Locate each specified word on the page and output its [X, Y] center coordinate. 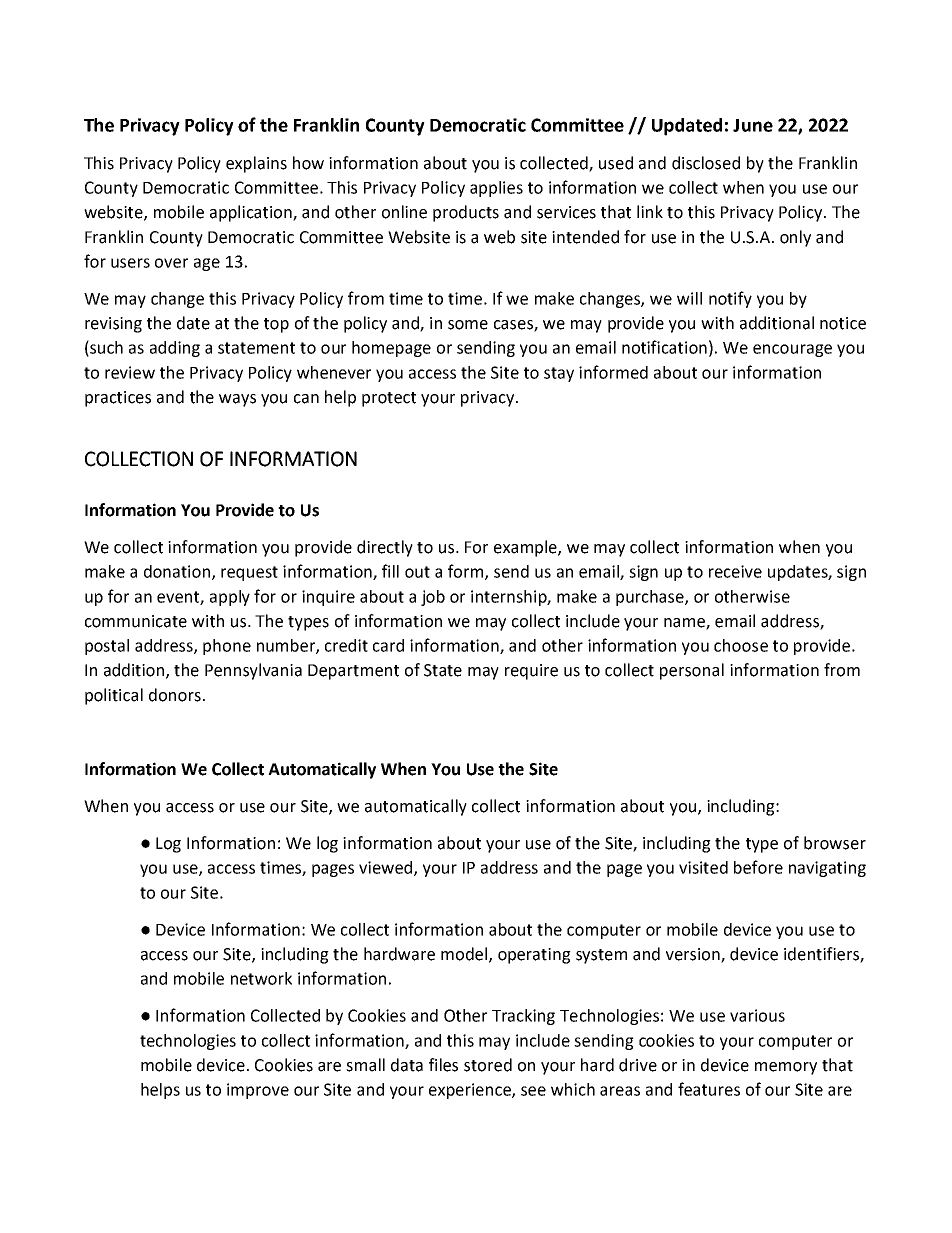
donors [175, 695]
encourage [792, 350]
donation [178, 572]
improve [258, 1091]
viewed [387, 868]
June [753, 125]
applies [496, 189]
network [261, 978]
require [531, 672]
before [758, 867]
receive [735, 571]
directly [385, 548]
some [468, 325]
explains [256, 164]
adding [175, 349]
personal [692, 671]
